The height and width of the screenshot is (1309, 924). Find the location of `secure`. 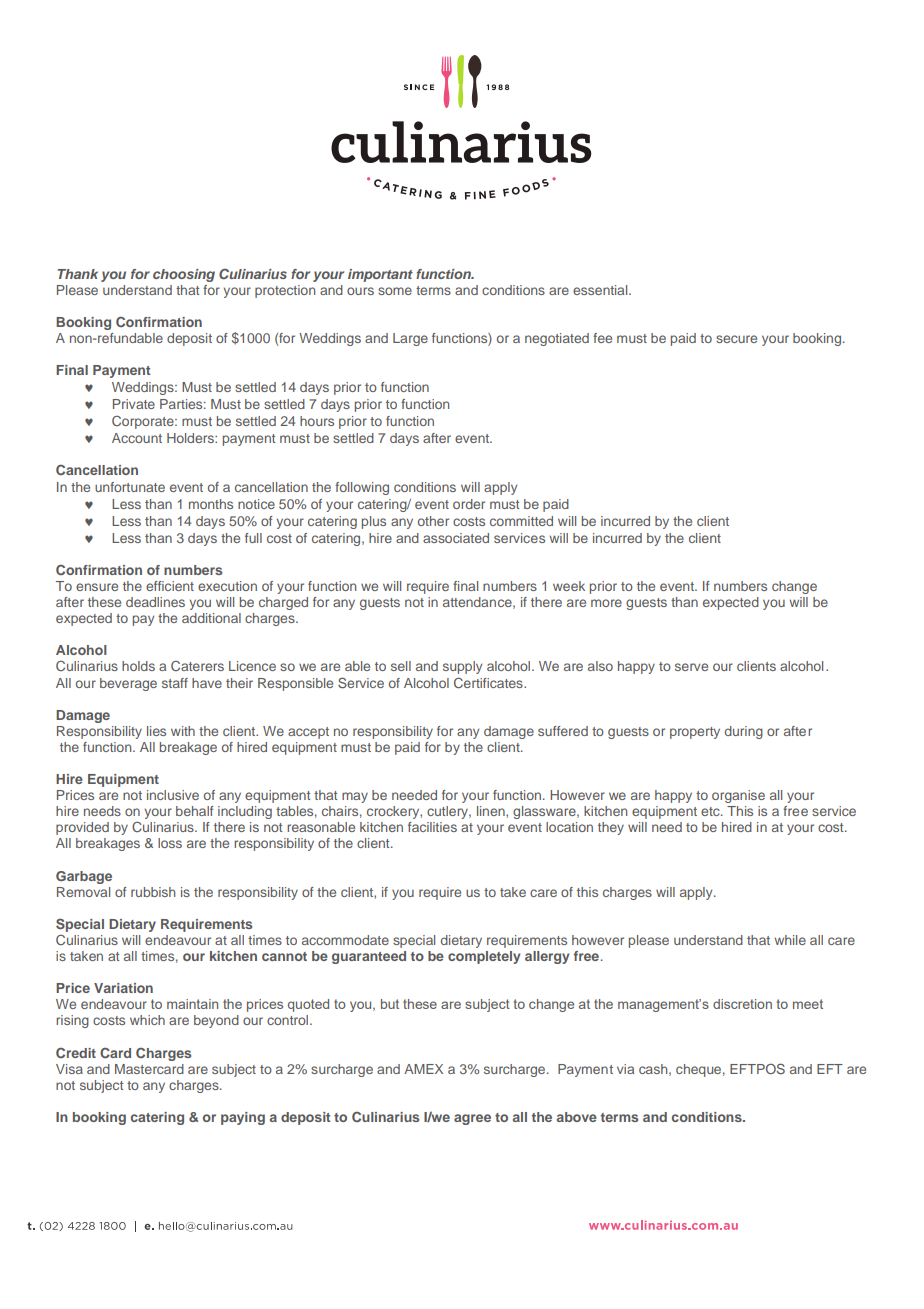

secure is located at coordinates (736, 339).
